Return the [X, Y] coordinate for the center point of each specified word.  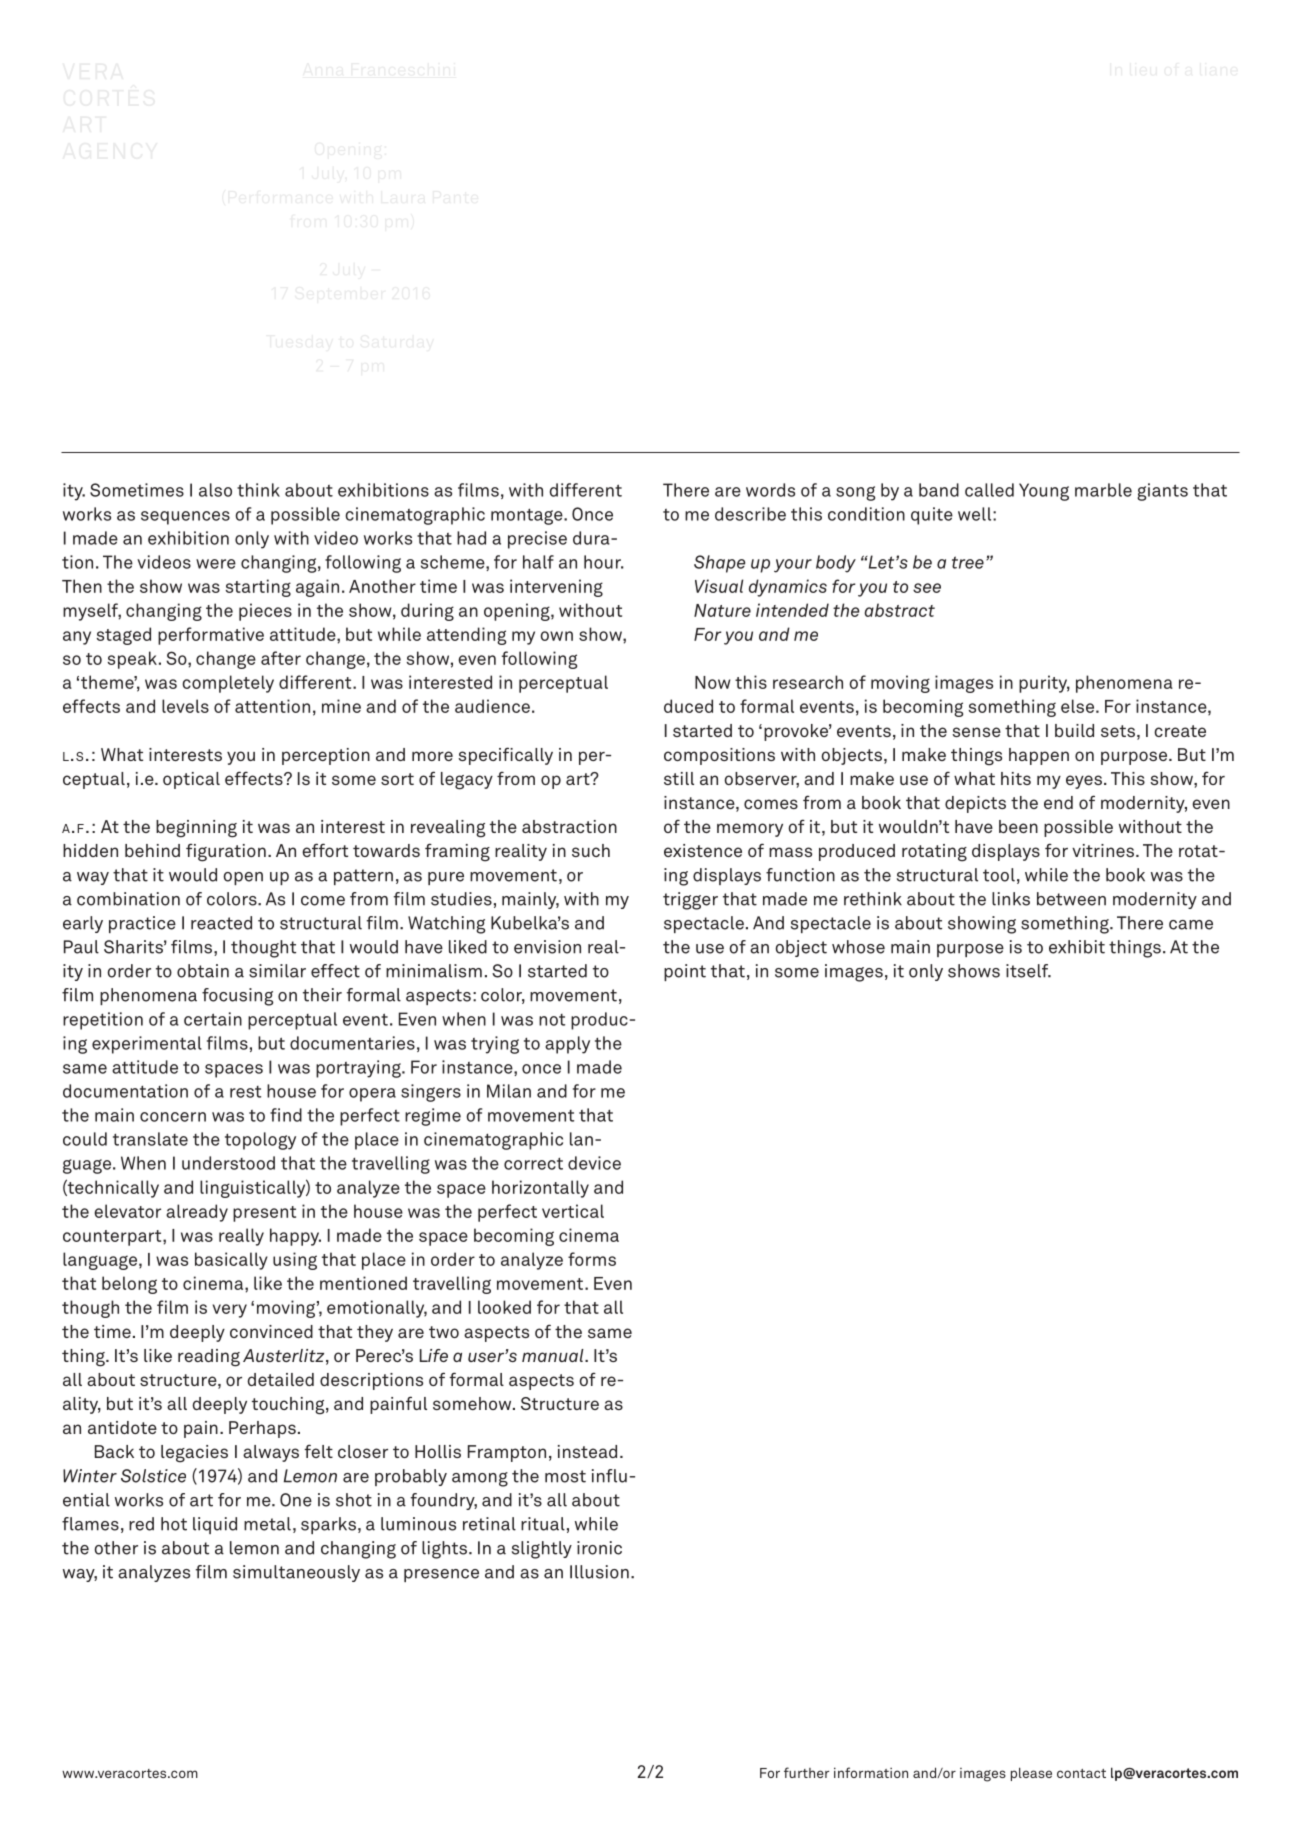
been [1018, 826]
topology [260, 1141]
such [591, 850]
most [565, 1476]
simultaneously [296, 1573]
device [594, 1163]
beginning [196, 829]
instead [587, 1451]
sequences [185, 518]
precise [537, 540]
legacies [194, 1454]
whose [858, 947]
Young [1044, 492]
